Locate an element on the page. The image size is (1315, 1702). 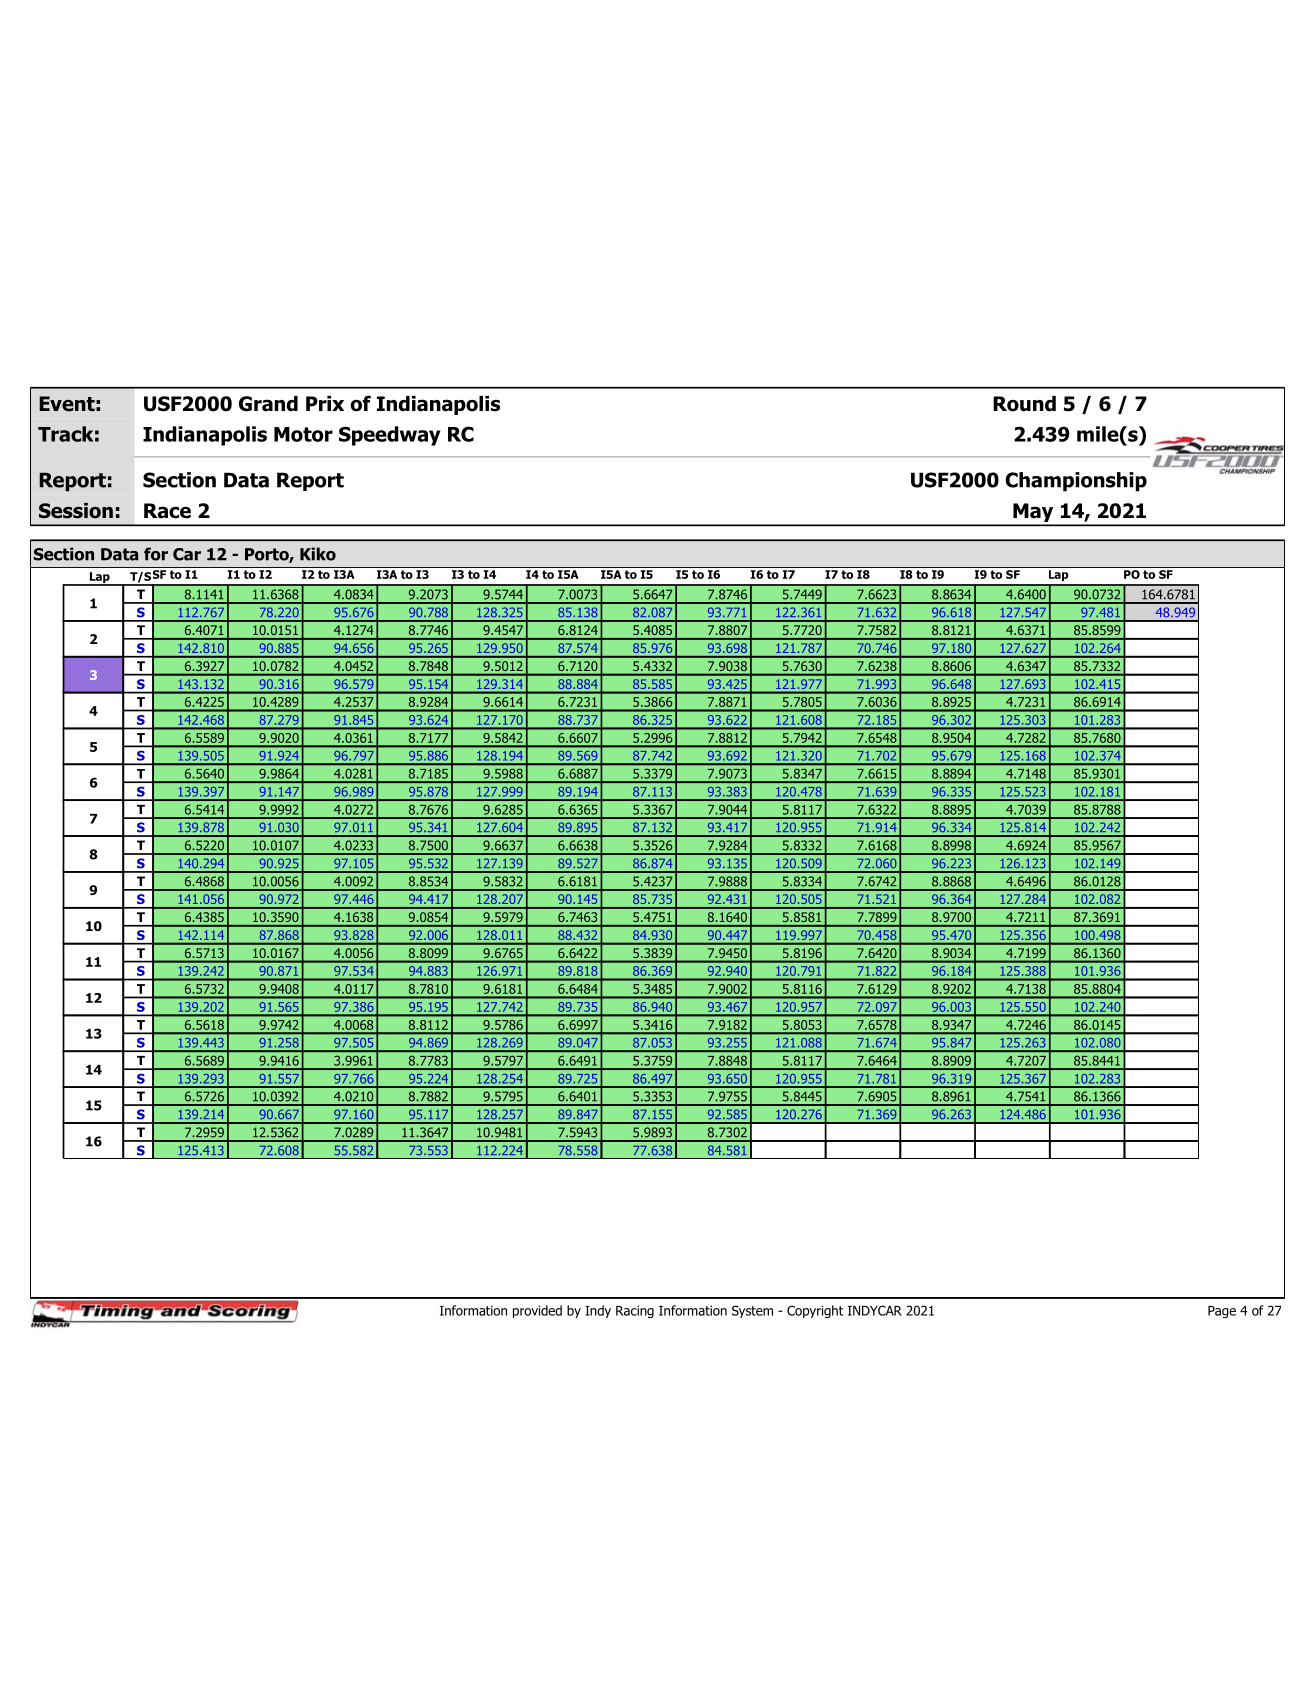
Copyright is located at coordinates (815, 1311).
